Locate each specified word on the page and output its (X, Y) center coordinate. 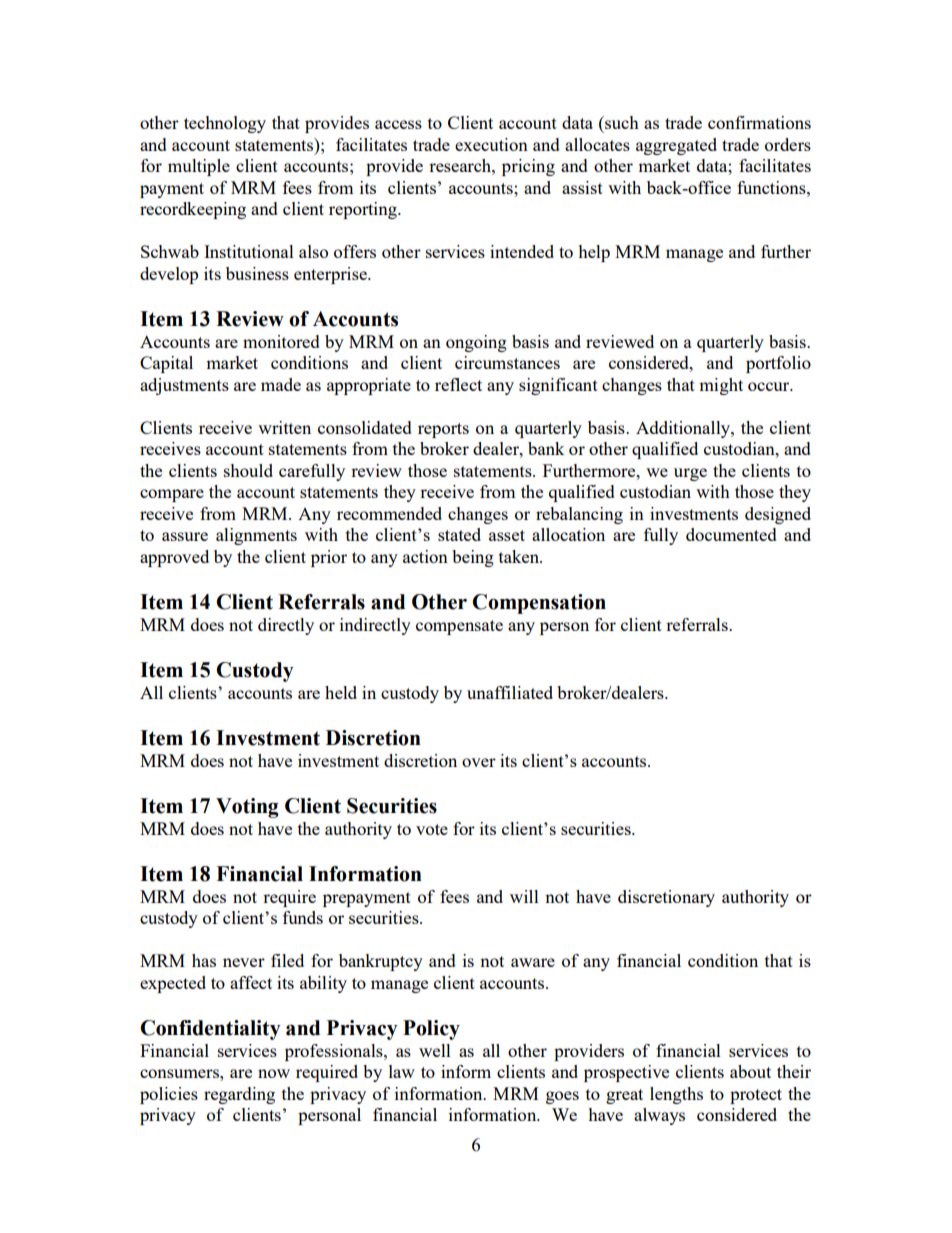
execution (491, 144)
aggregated (676, 146)
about (750, 1071)
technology (225, 124)
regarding (239, 1095)
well (435, 1050)
